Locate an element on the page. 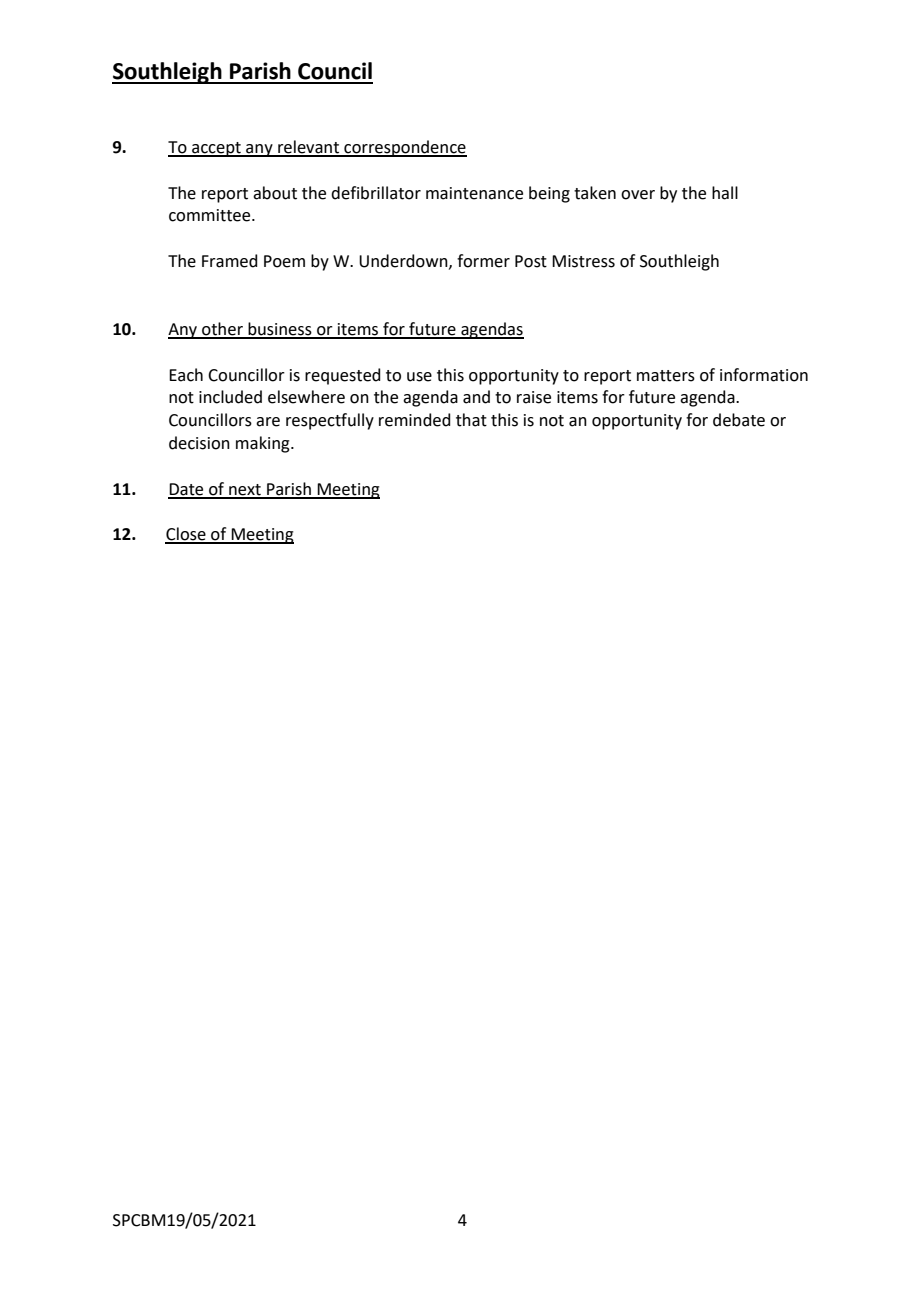  use is located at coordinates (419, 377).
